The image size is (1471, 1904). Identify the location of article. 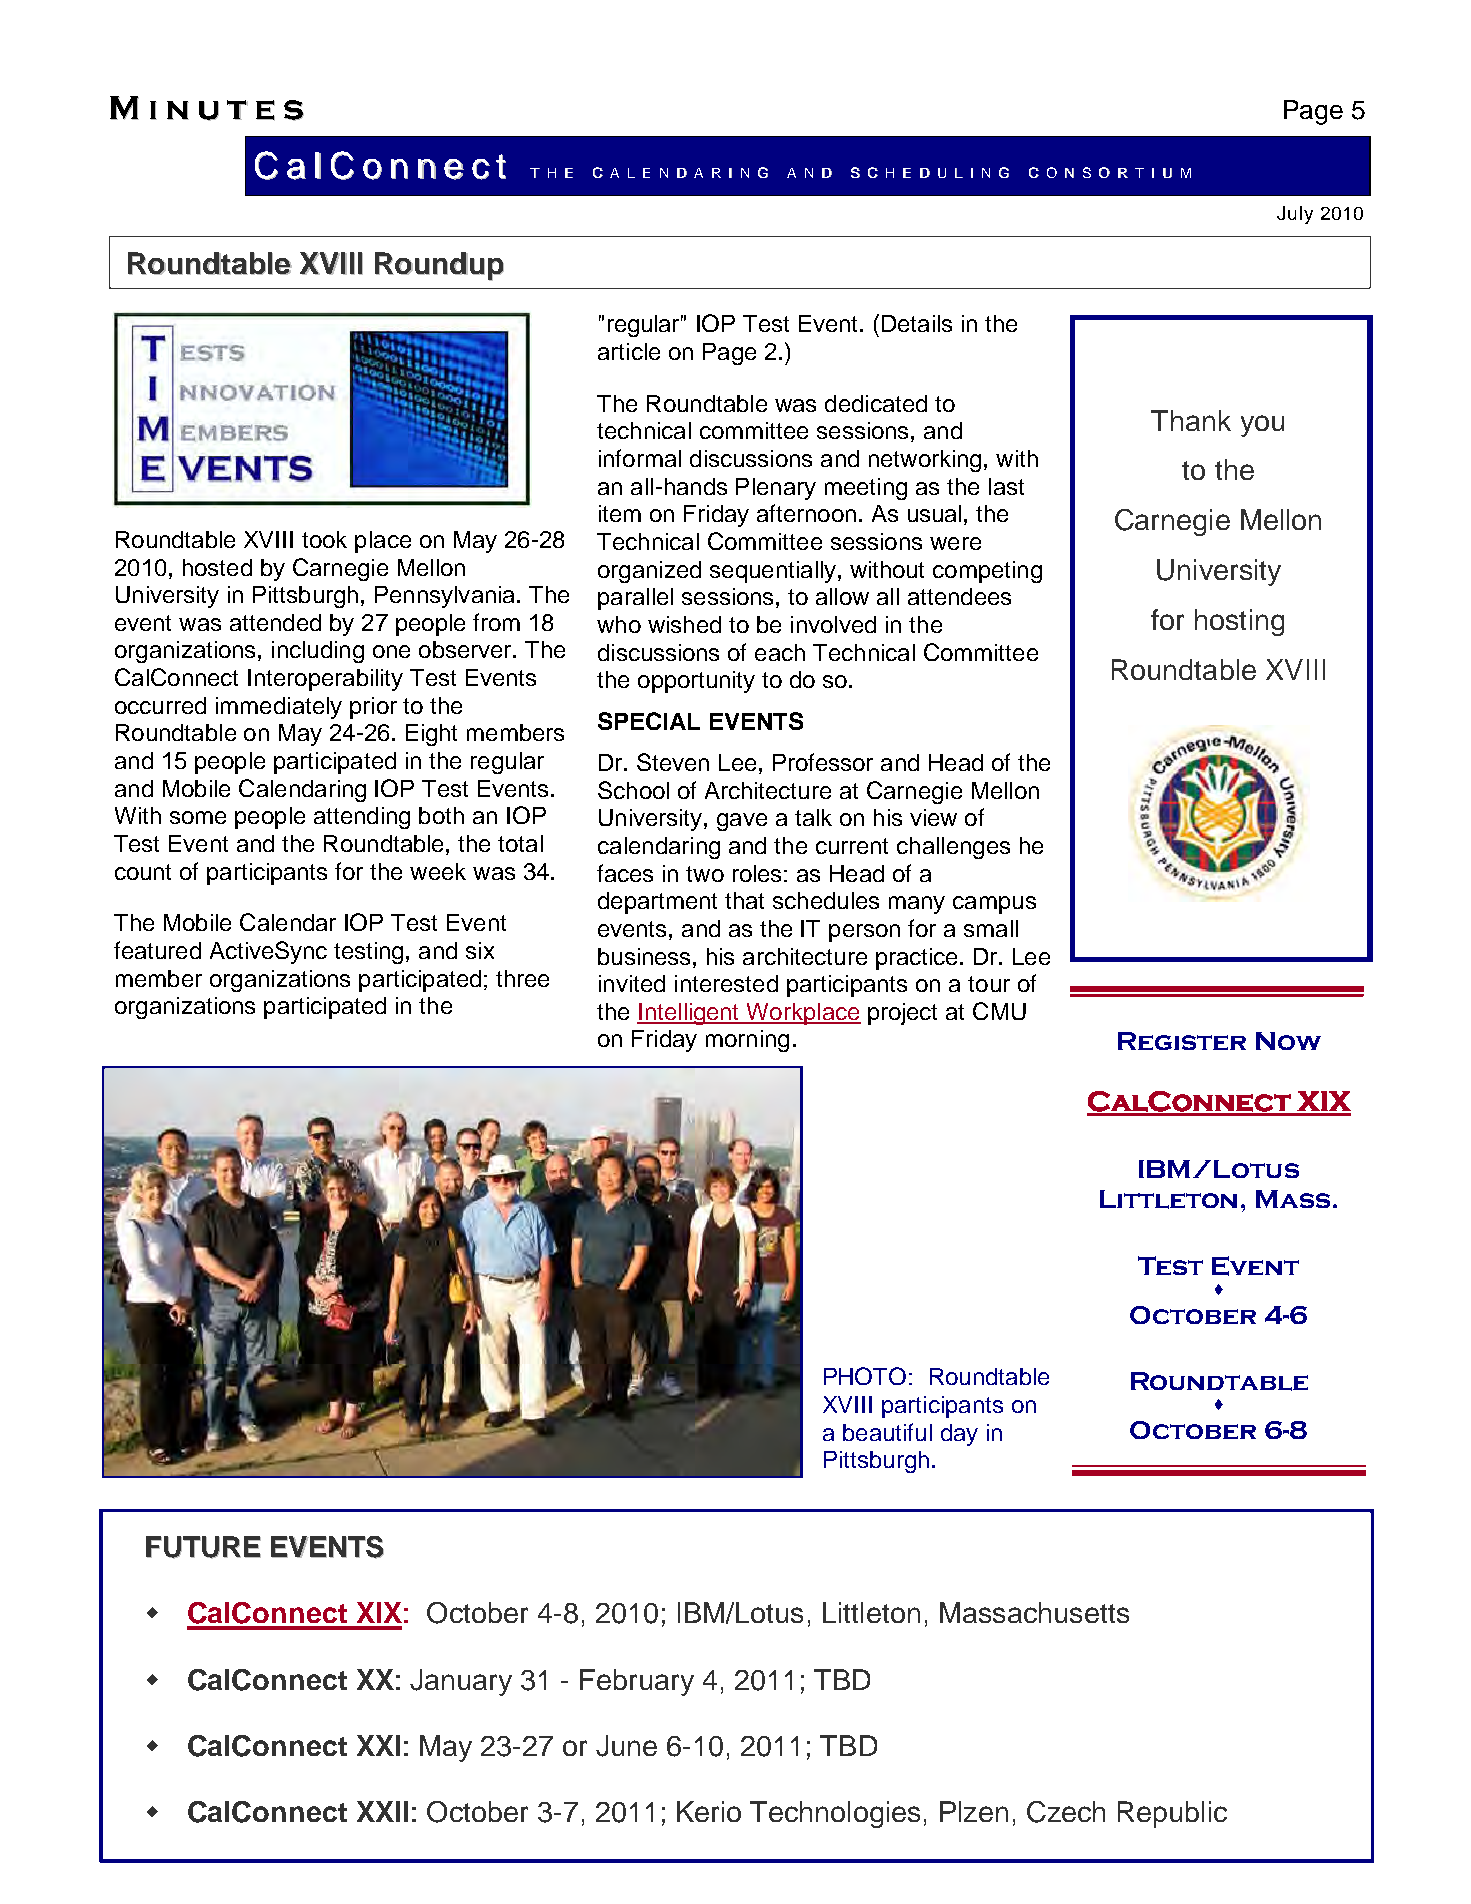
(629, 351).
